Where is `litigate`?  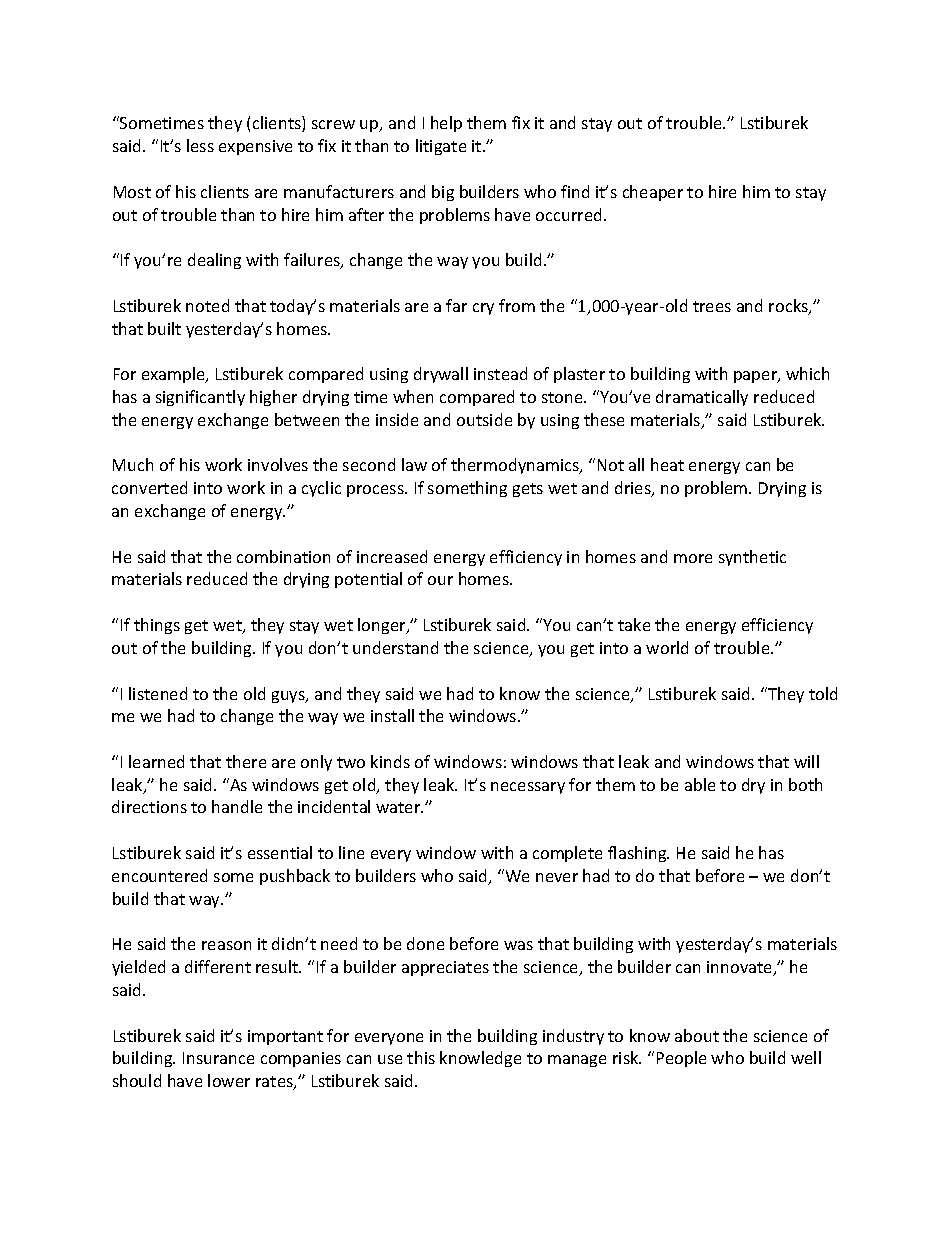 litigate is located at coordinates (441, 147).
